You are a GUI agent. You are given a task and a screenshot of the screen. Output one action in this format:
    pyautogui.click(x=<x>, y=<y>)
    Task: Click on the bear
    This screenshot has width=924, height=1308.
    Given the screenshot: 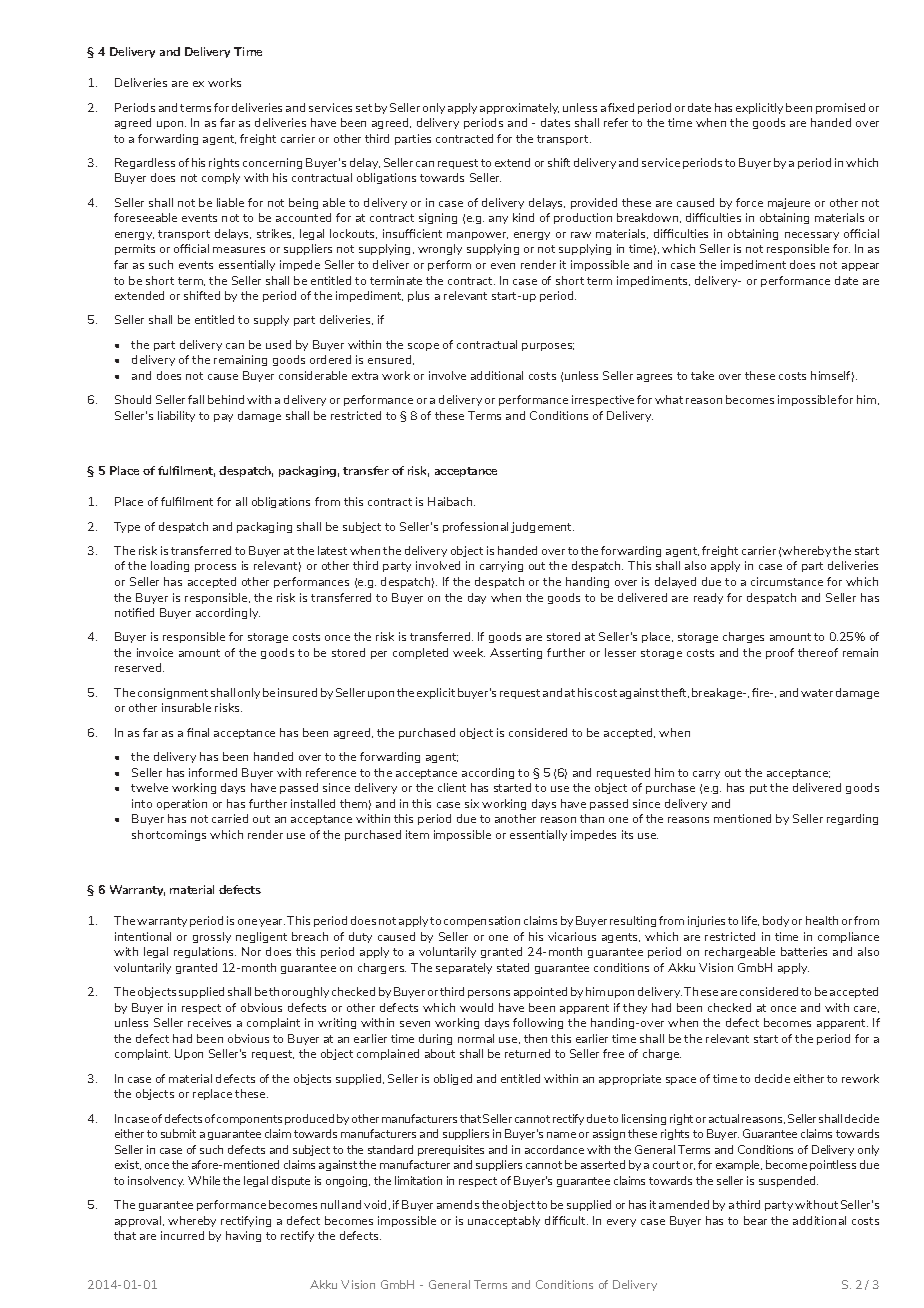 What is the action you would take?
    pyautogui.click(x=755, y=1220)
